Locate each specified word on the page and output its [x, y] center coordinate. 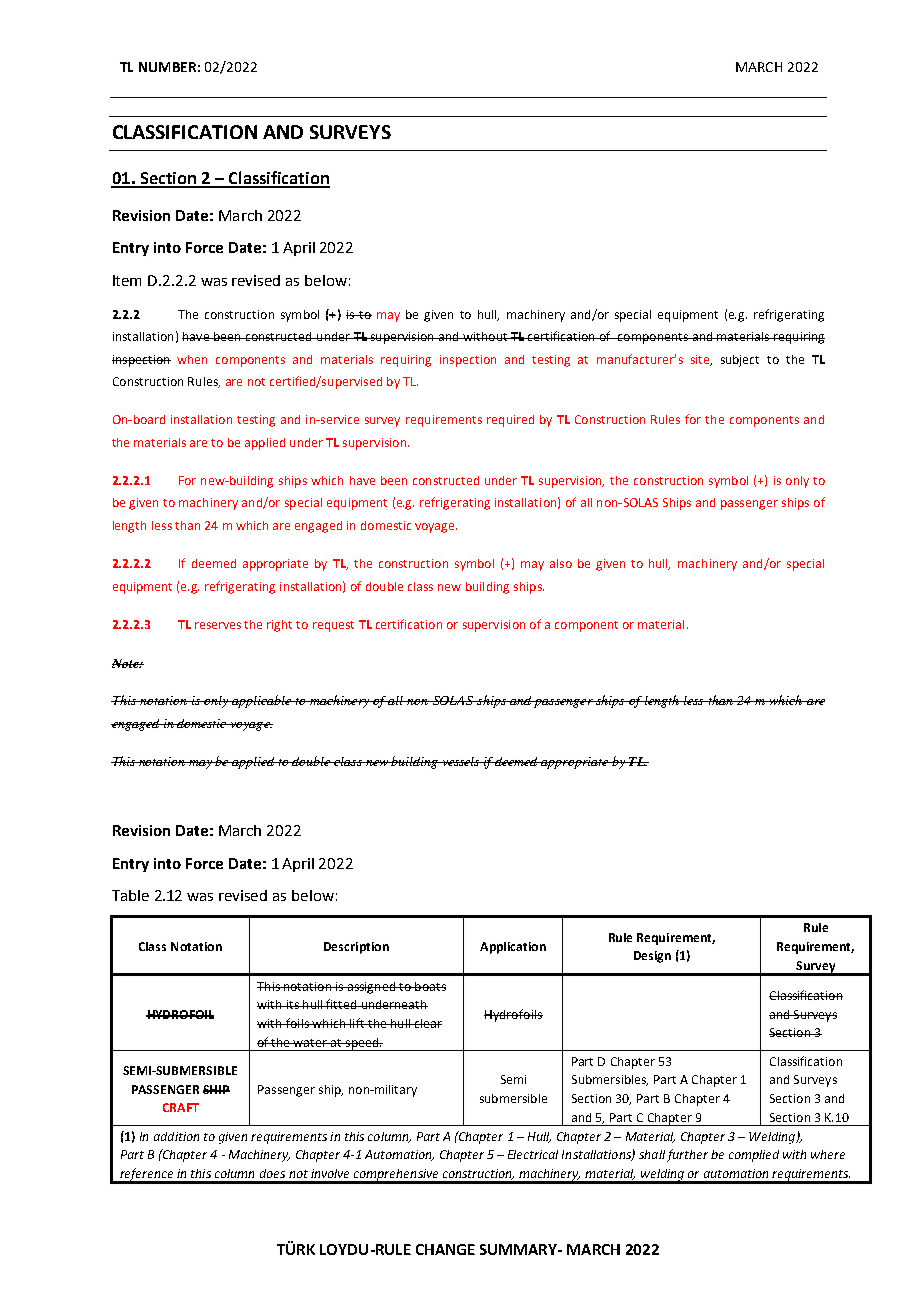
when [192, 359]
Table [130, 895]
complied [754, 1156]
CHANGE [445, 1249]
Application [513, 948]
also [561, 563]
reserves [218, 625]
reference [147, 1175]
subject [740, 361]
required [510, 421]
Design [652, 957]
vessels [461, 761]
